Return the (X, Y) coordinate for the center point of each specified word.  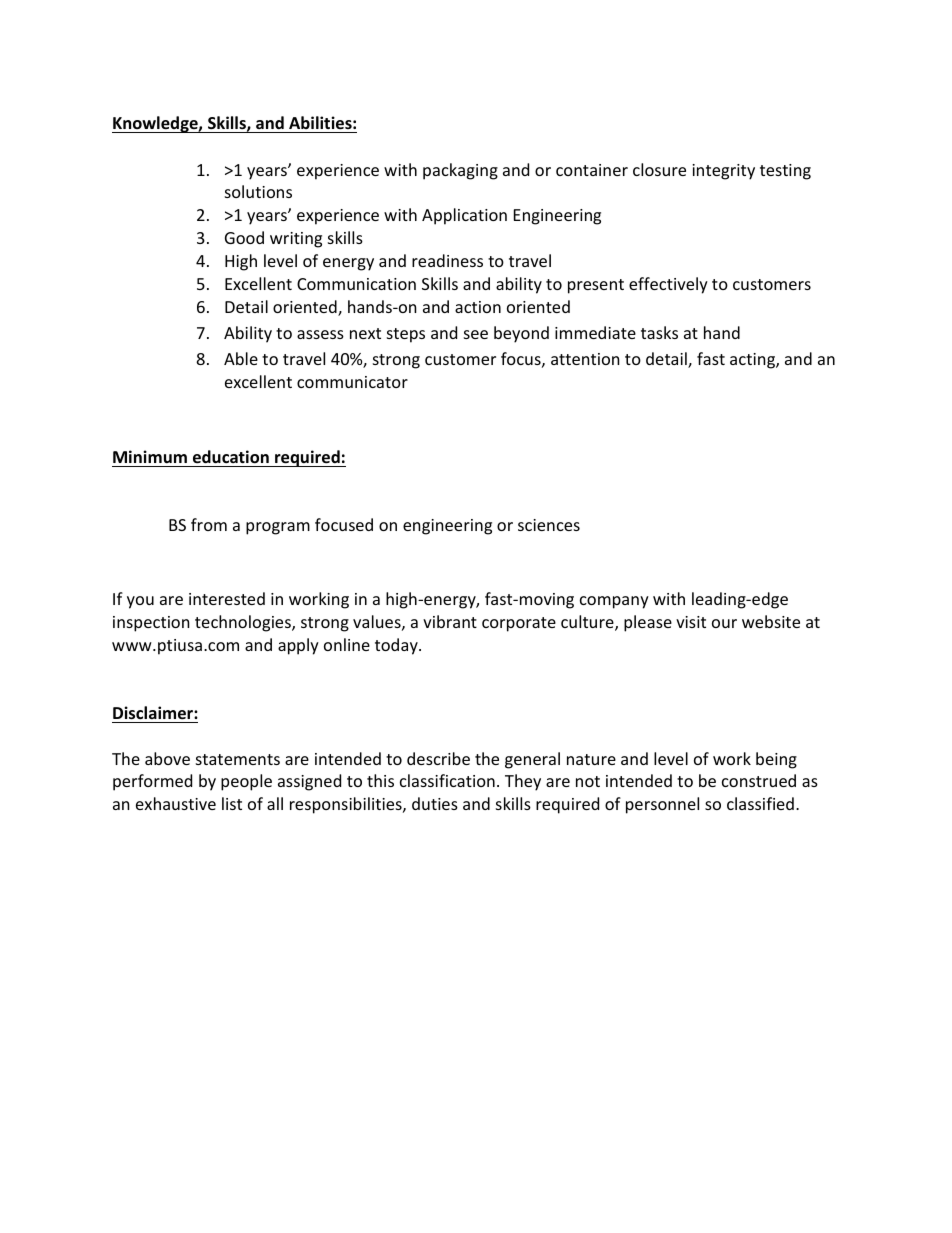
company (614, 602)
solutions (258, 191)
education (231, 457)
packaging (460, 171)
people (246, 782)
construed (759, 780)
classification (447, 780)
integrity (723, 172)
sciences (549, 525)
